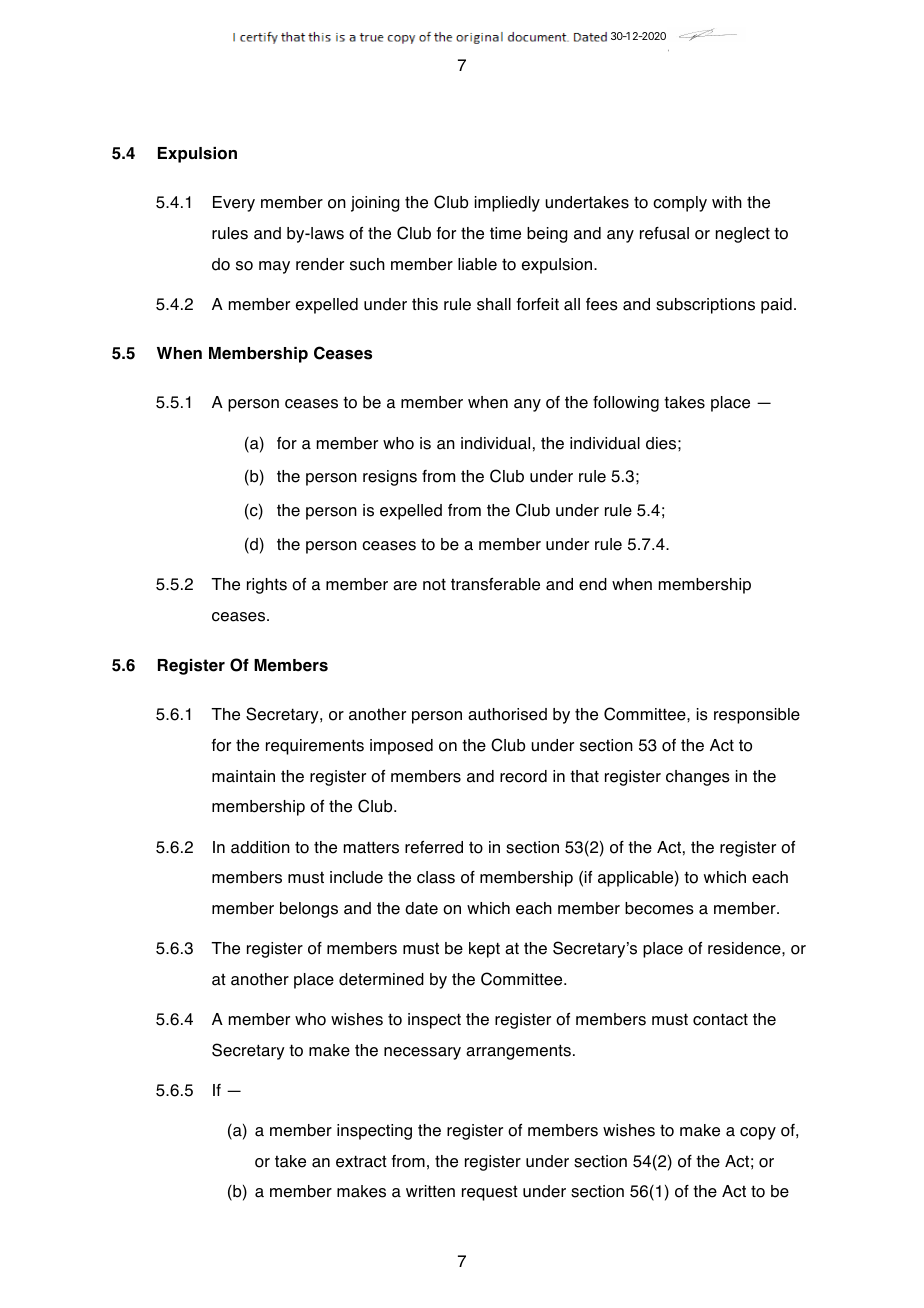  What do you see at coordinates (315, 747) in the image?
I see `requirements` at bounding box center [315, 747].
